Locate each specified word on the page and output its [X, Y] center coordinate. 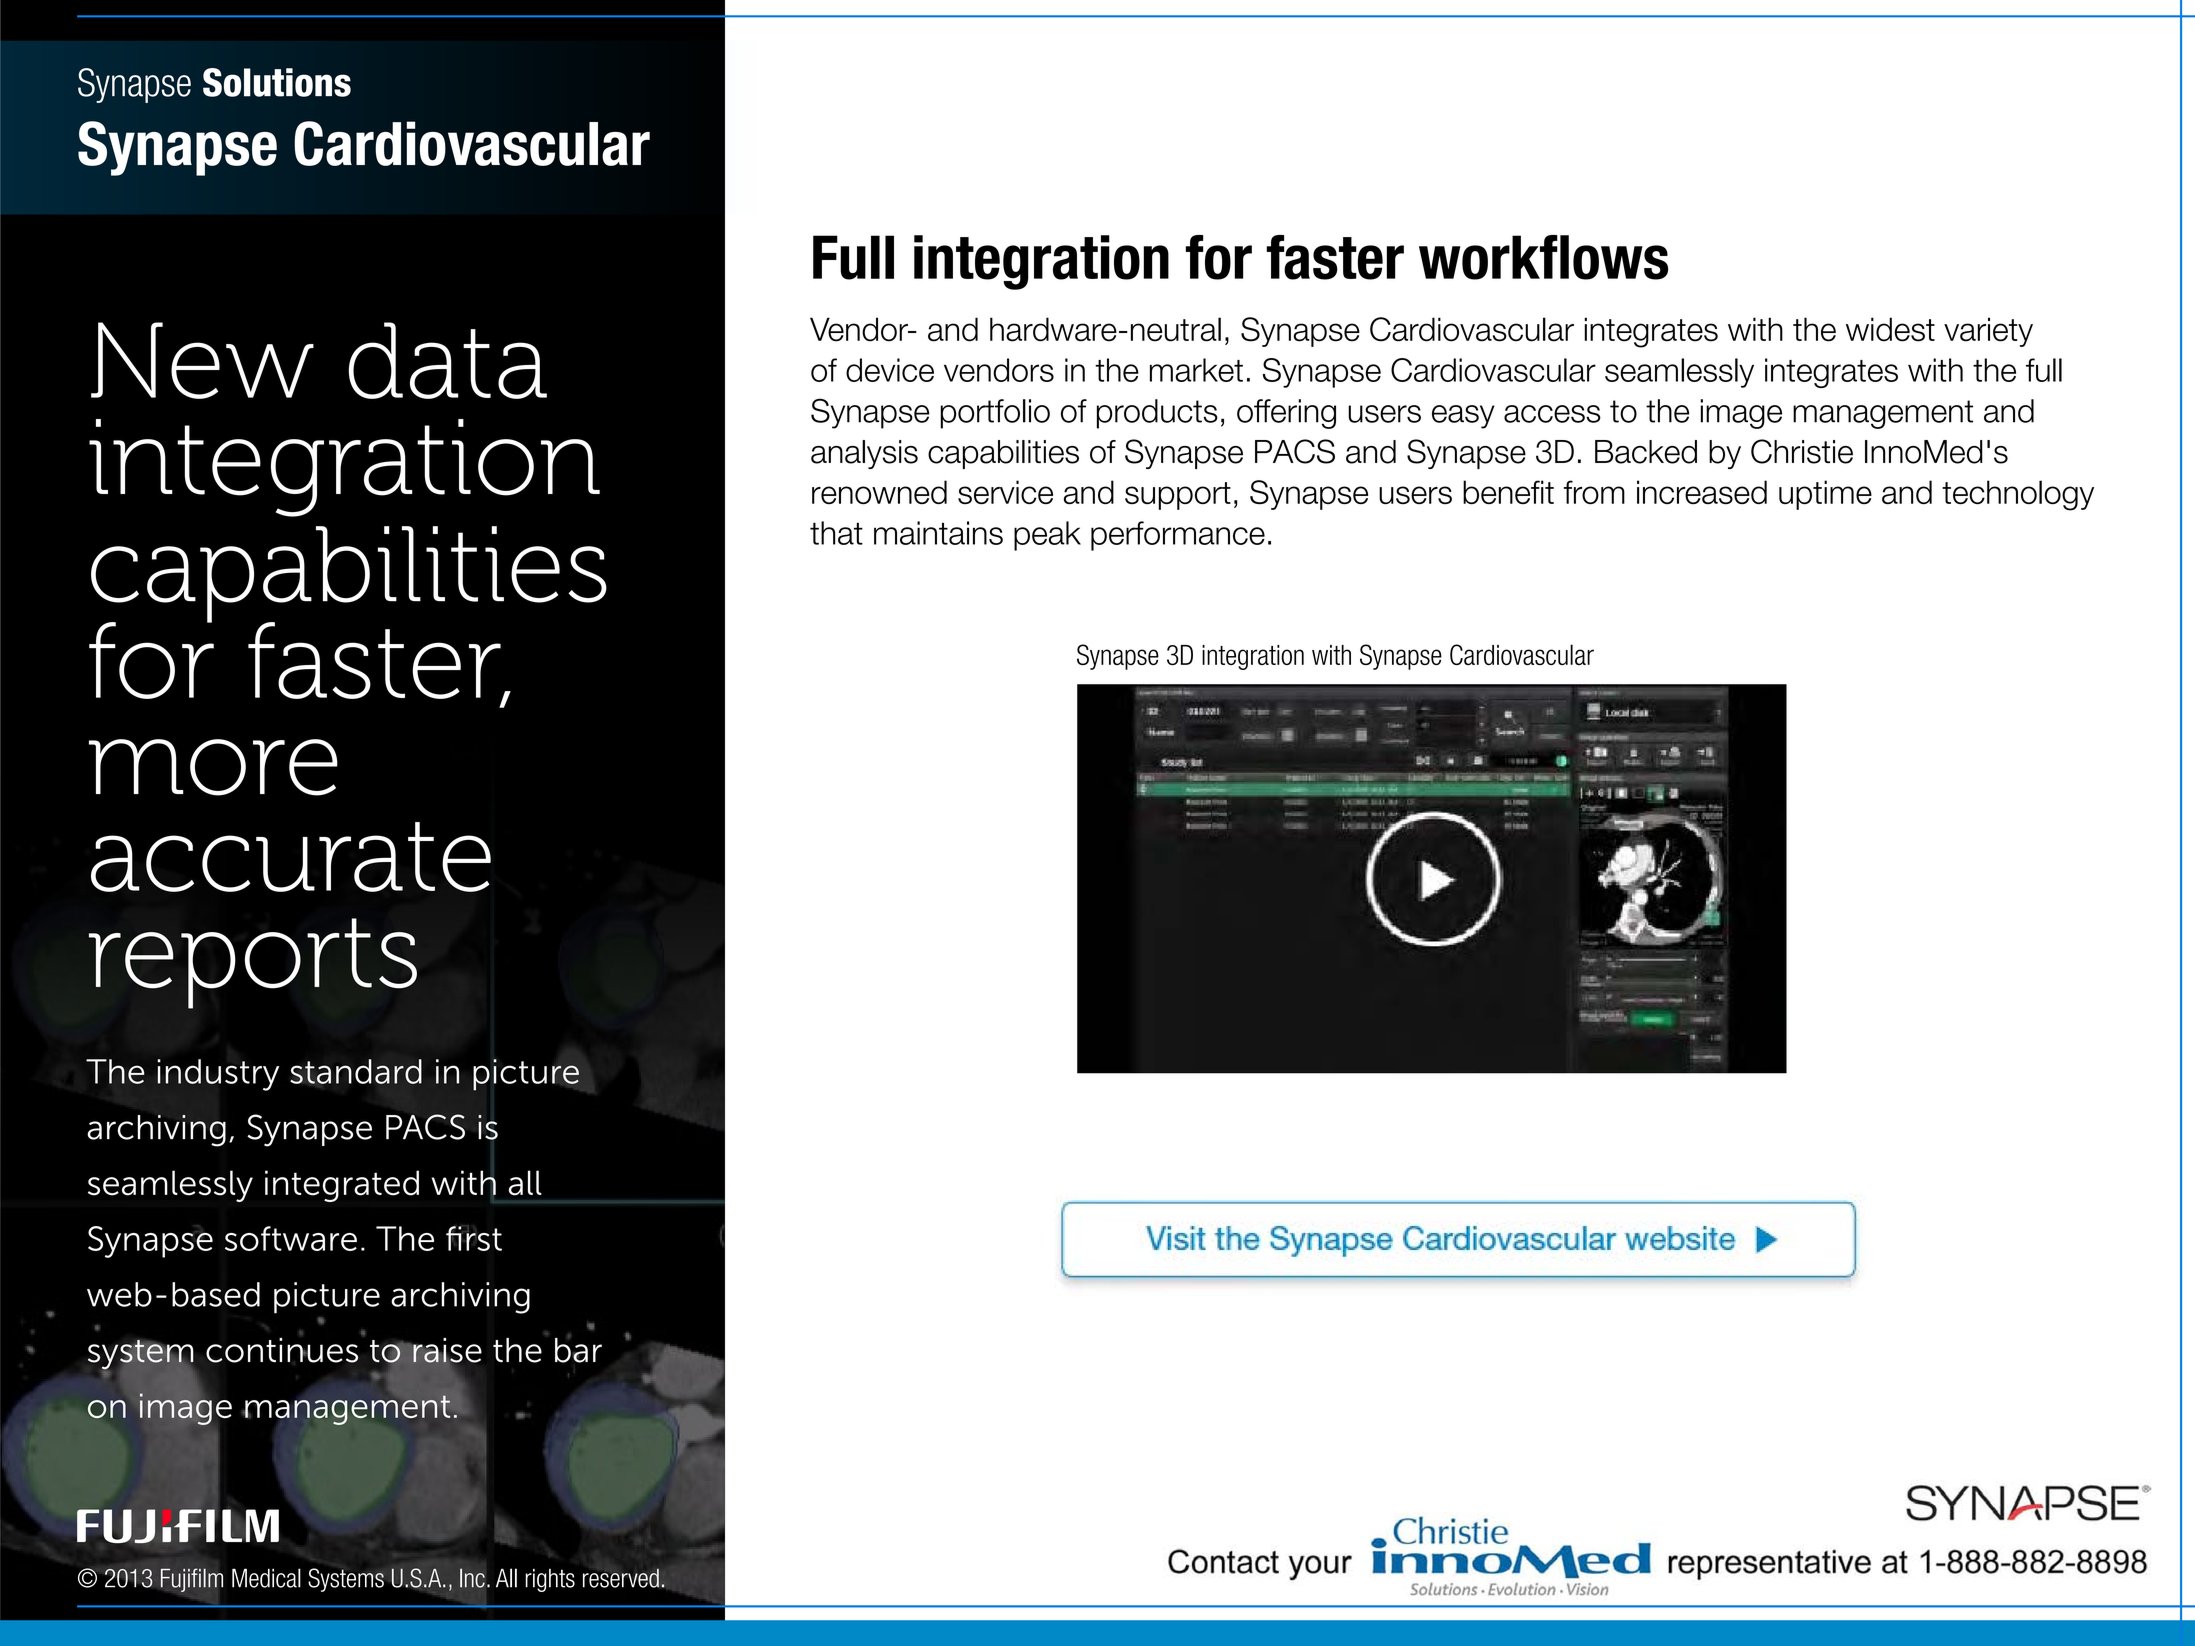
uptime [1825, 495]
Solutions [277, 82]
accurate [291, 857]
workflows [1543, 257]
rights [550, 1580]
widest [1890, 329]
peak [1047, 536]
